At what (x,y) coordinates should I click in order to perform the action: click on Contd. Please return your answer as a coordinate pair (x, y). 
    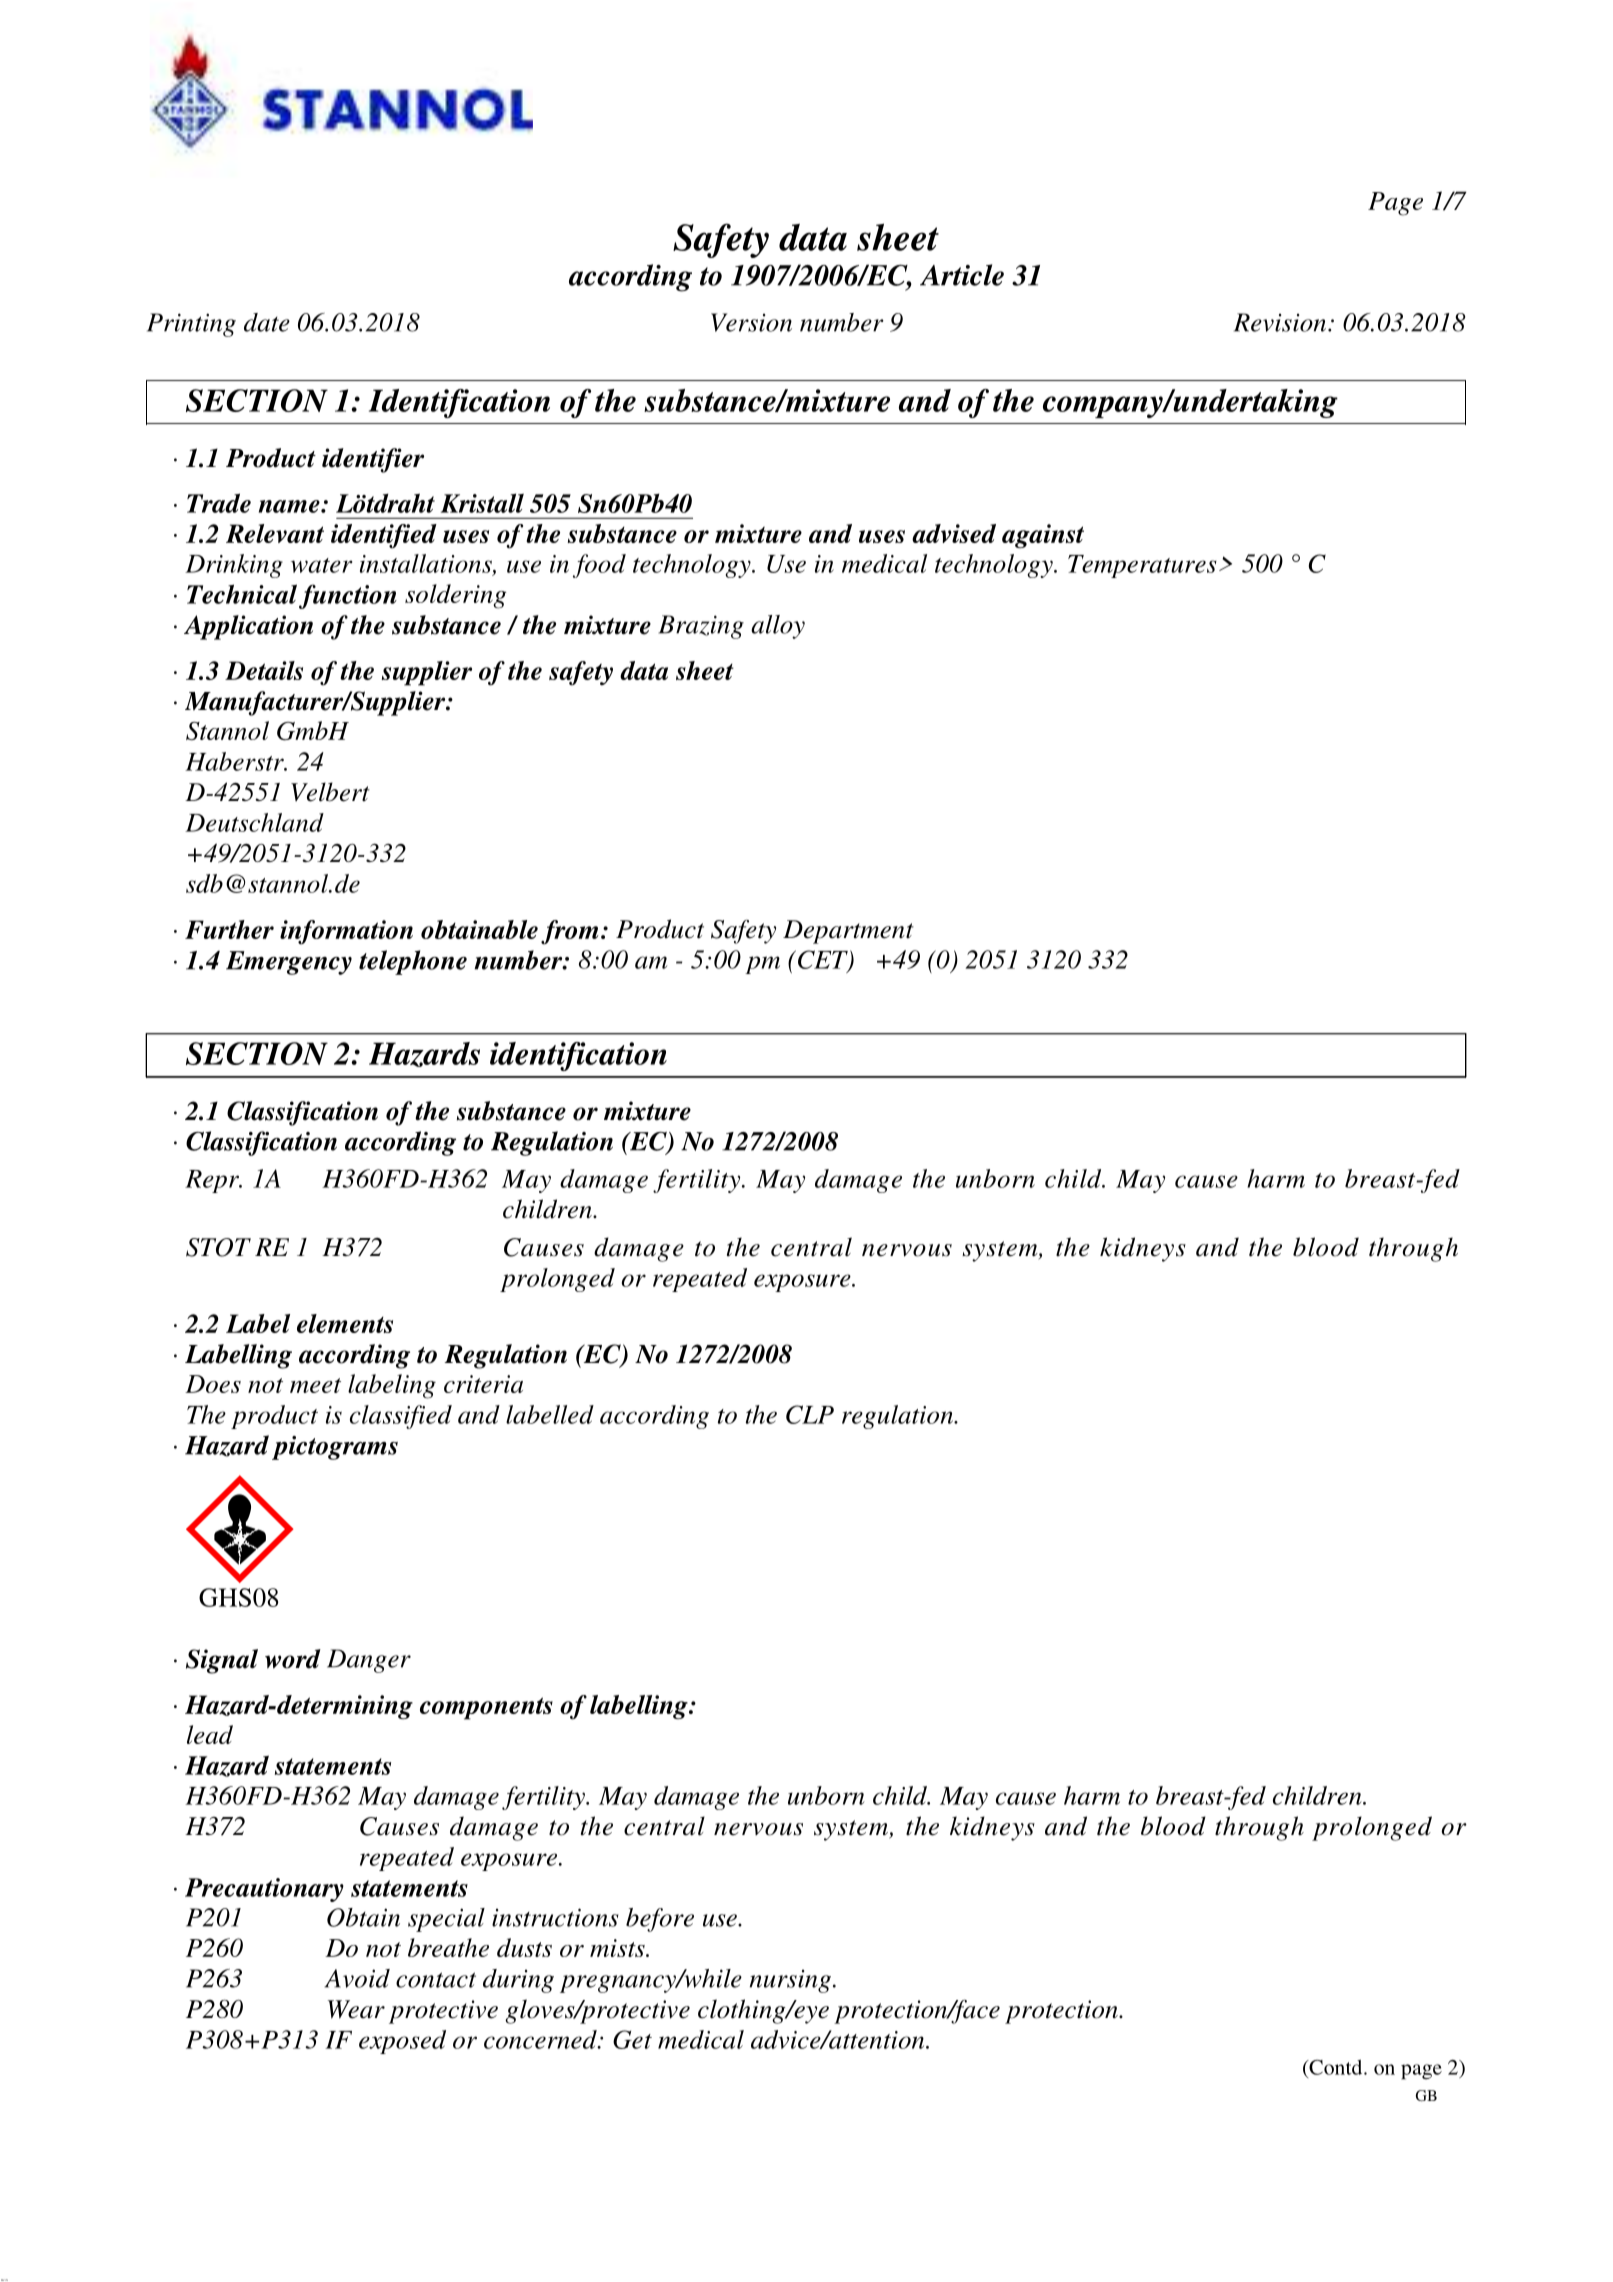
    Looking at the image, I should click on (1336, 2067).
